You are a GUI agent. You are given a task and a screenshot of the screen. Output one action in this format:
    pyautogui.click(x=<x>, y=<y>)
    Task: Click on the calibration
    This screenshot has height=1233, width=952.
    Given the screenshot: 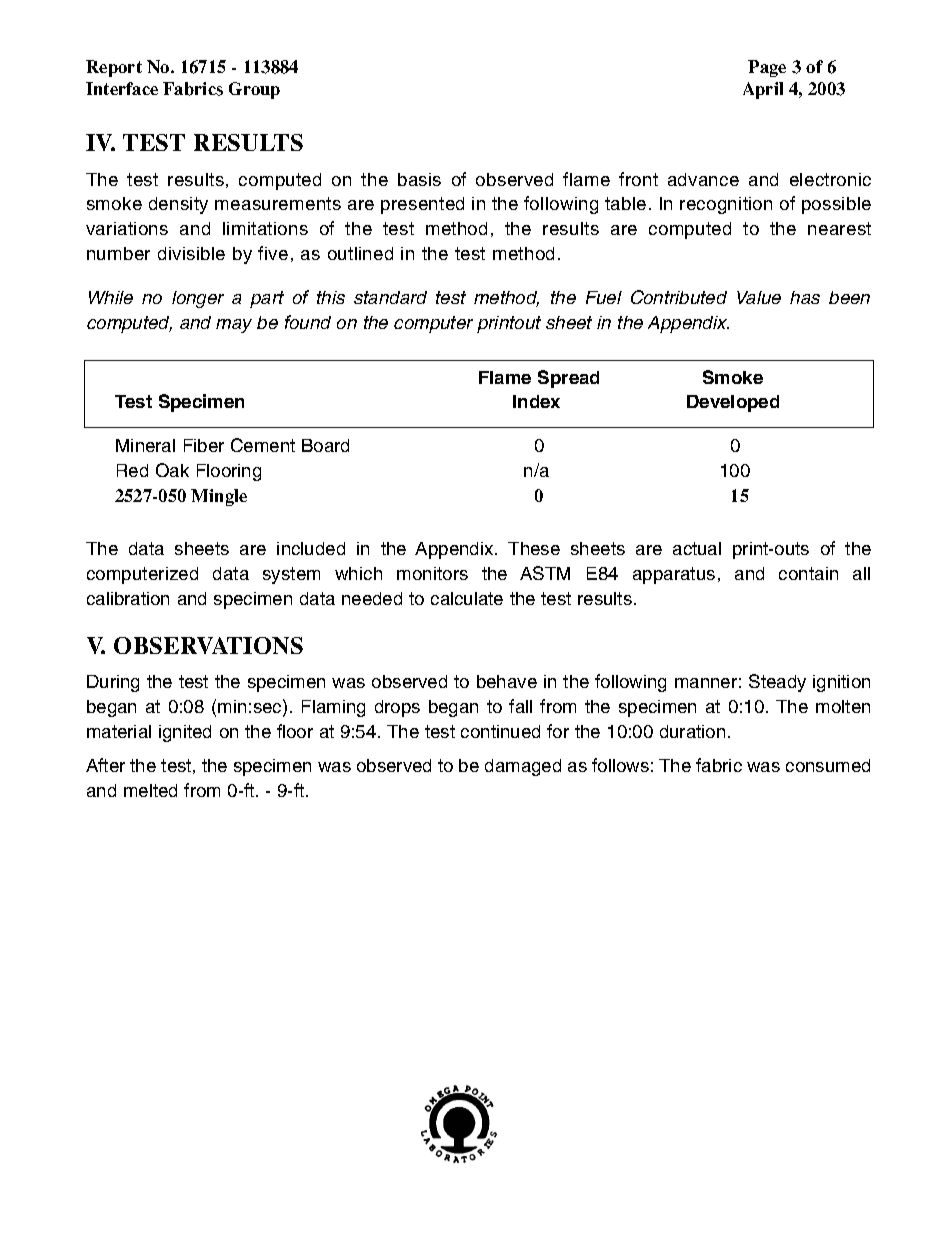 What is the action you would take?
    pyautogui.click(x=128, y=598)
